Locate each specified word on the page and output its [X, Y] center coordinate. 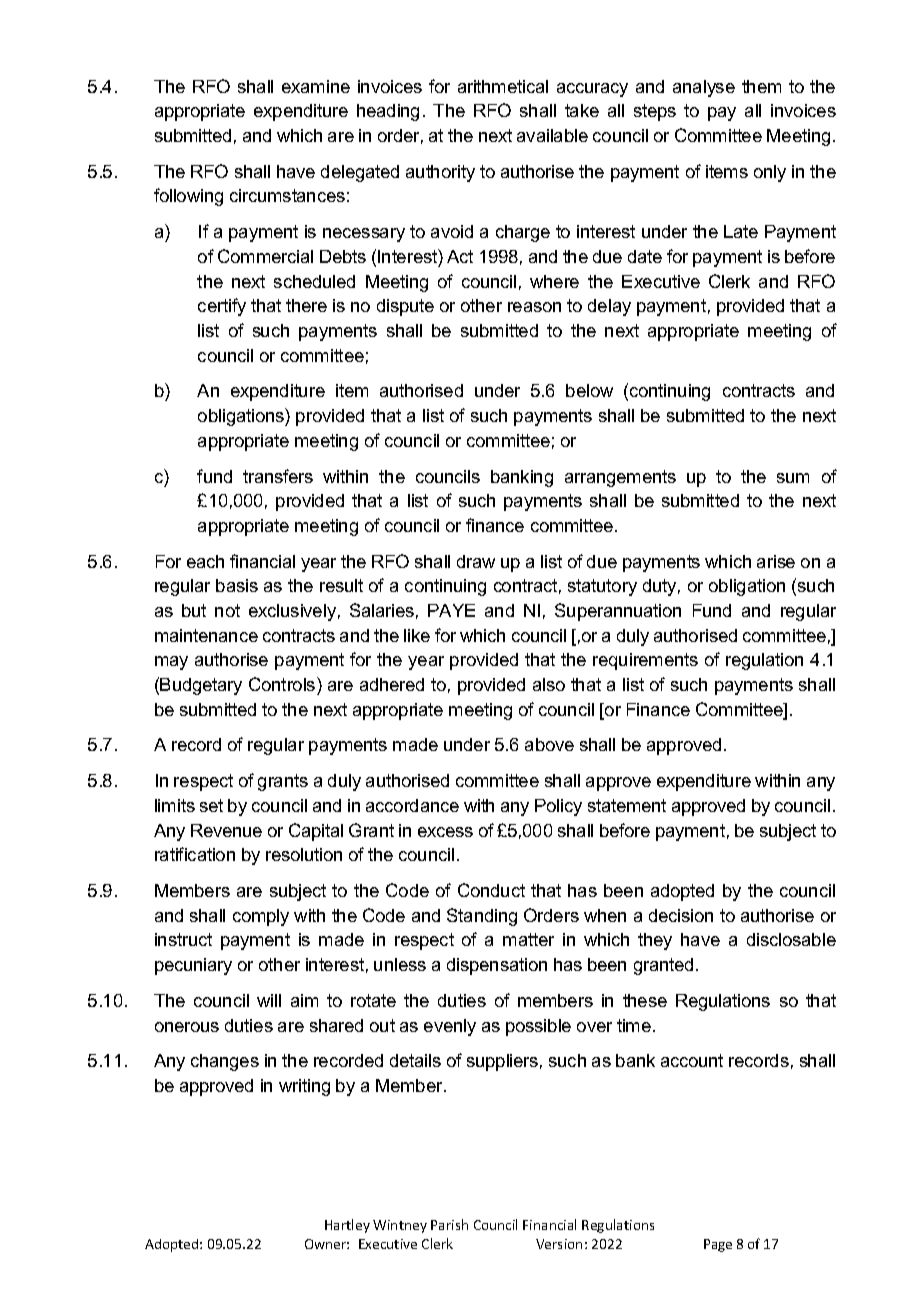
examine [316, 86]
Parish [449, 1224]
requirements [645, 661]
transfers [278, 476]
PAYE [451, 610]
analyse [704, 88]
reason [534, 307]
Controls [283, 684]
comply [261, 917]
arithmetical [503, 86]
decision [681, 915]
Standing [482, 917]
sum [793, 478]
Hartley [347, 1226]
